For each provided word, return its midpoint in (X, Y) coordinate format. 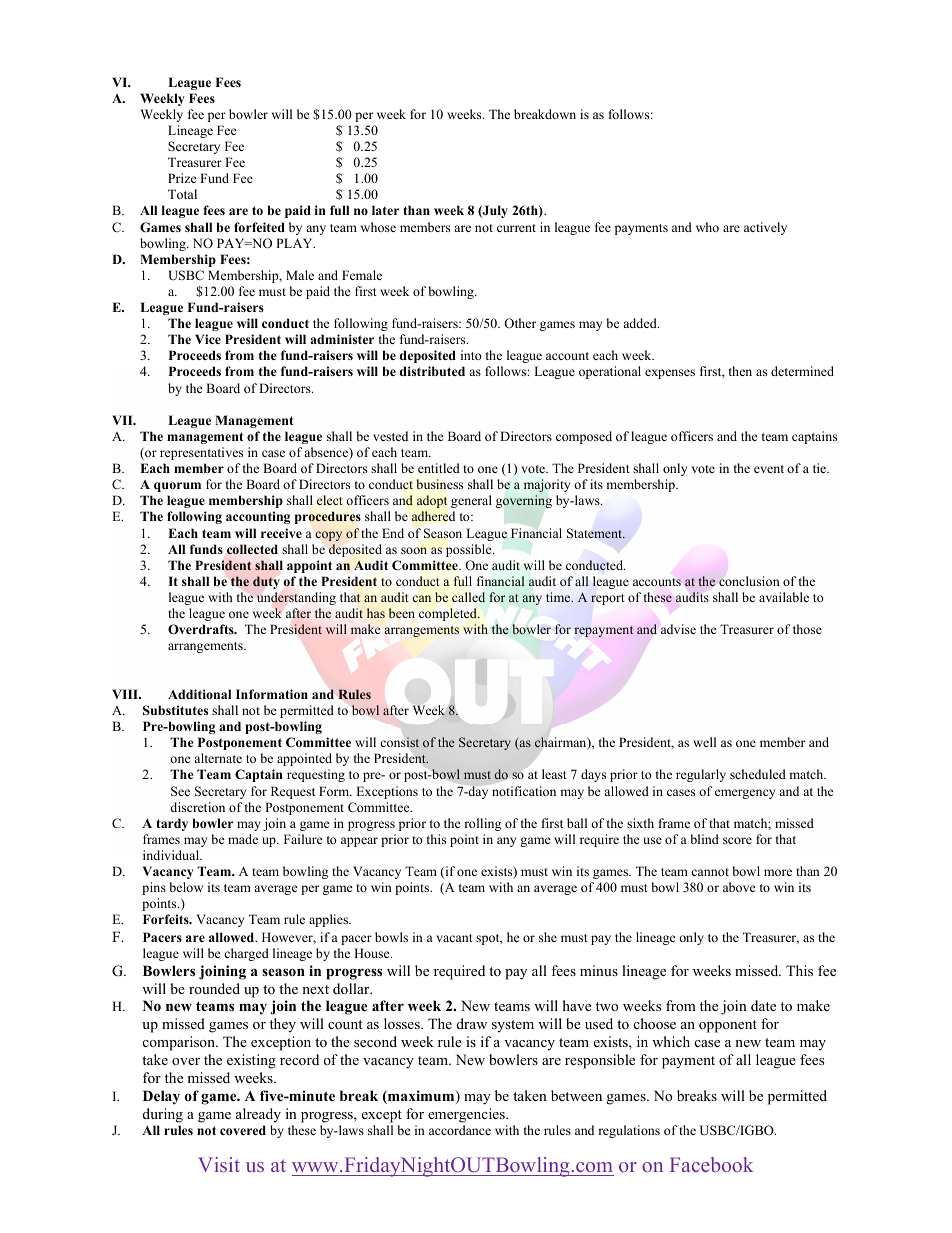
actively (765, 228)
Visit (219, 1164)
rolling (482, 824)
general (471, 501)
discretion (197, 807)
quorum (177, 487)
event (769, 469)
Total (182, 194)
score (737, 840)
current (516, 228)
